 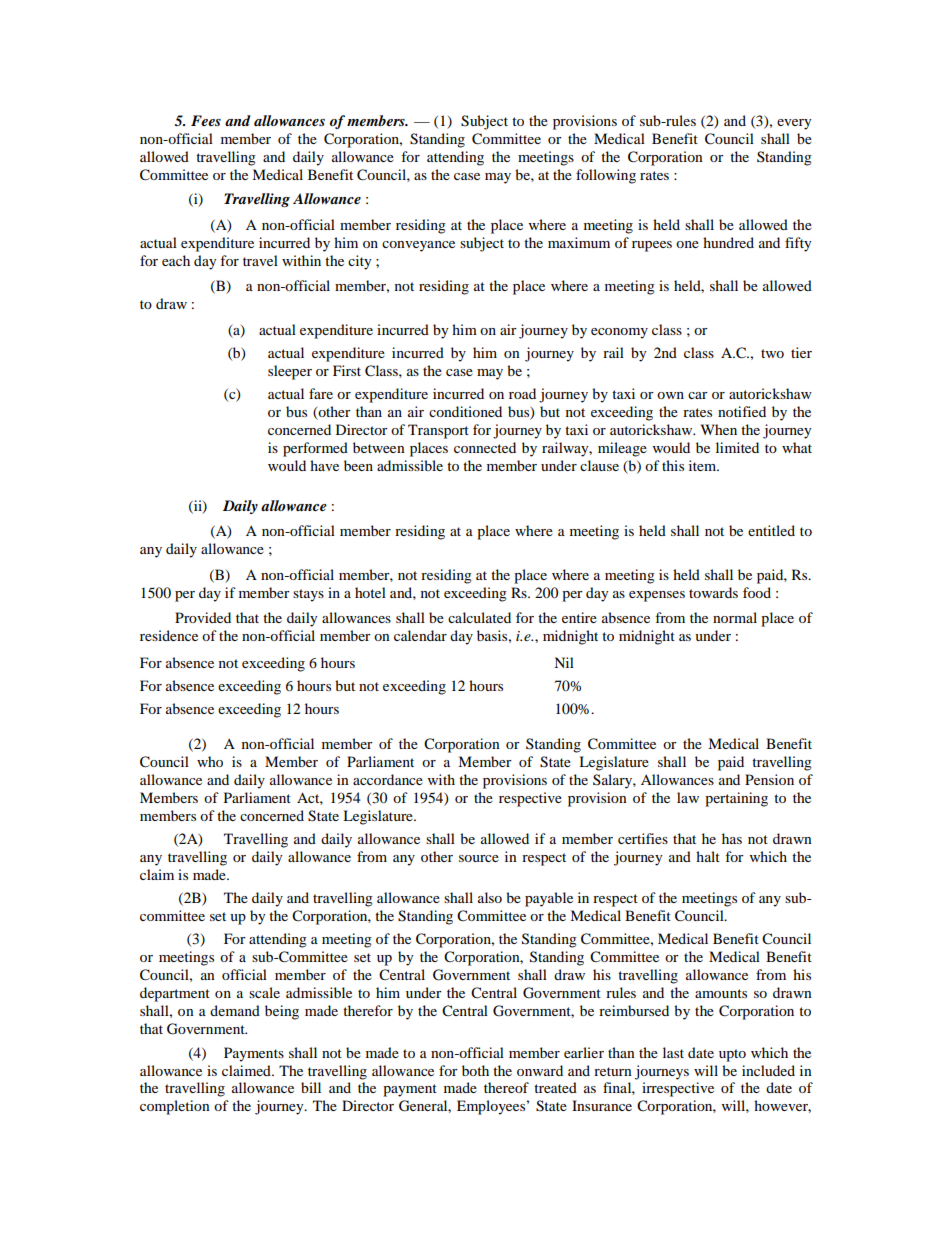 I want to click on performed, so click(x=315, y=449).
